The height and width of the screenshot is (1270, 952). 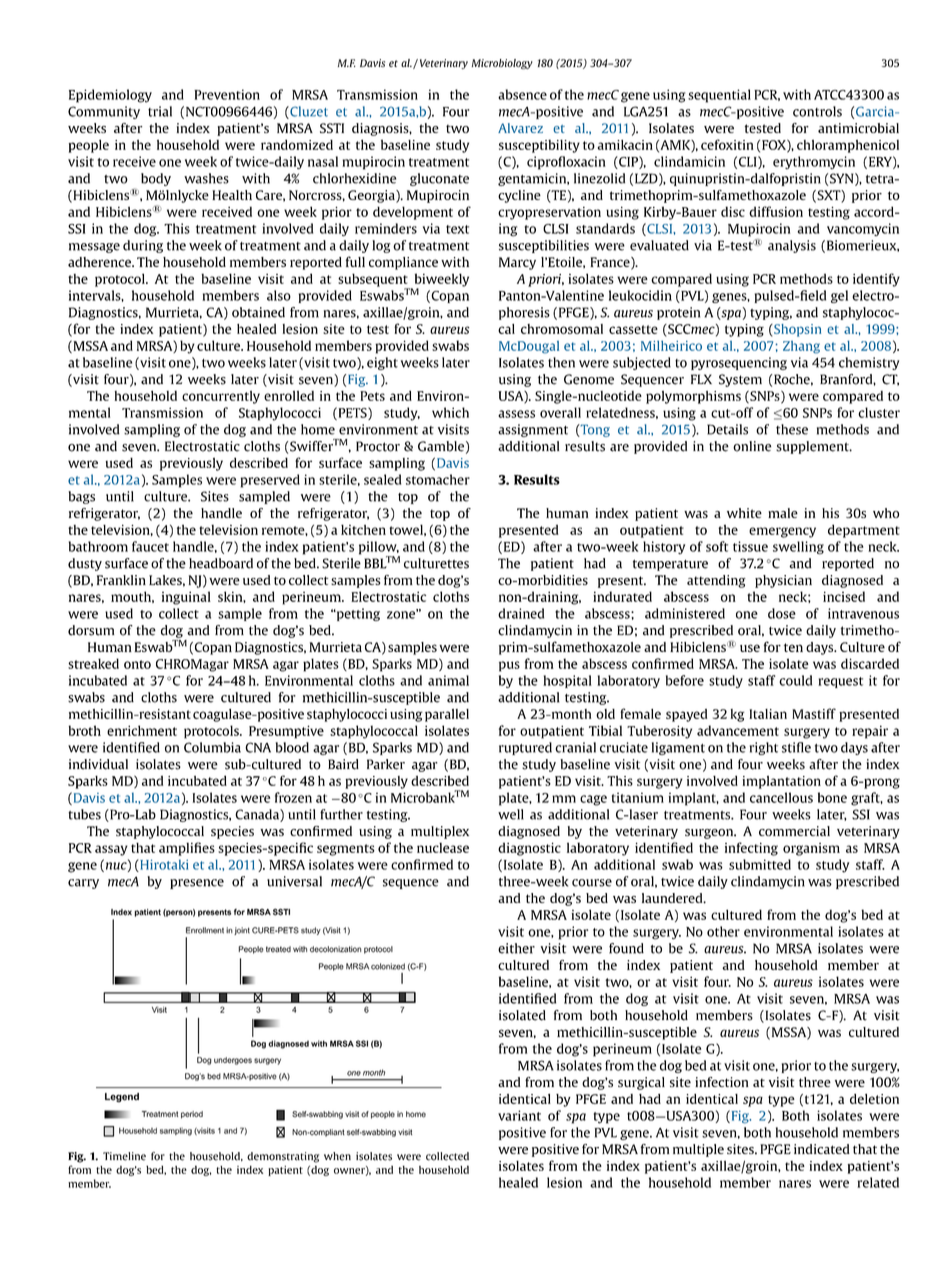 I want to click on indicated, so click(x=822, y=1149).
